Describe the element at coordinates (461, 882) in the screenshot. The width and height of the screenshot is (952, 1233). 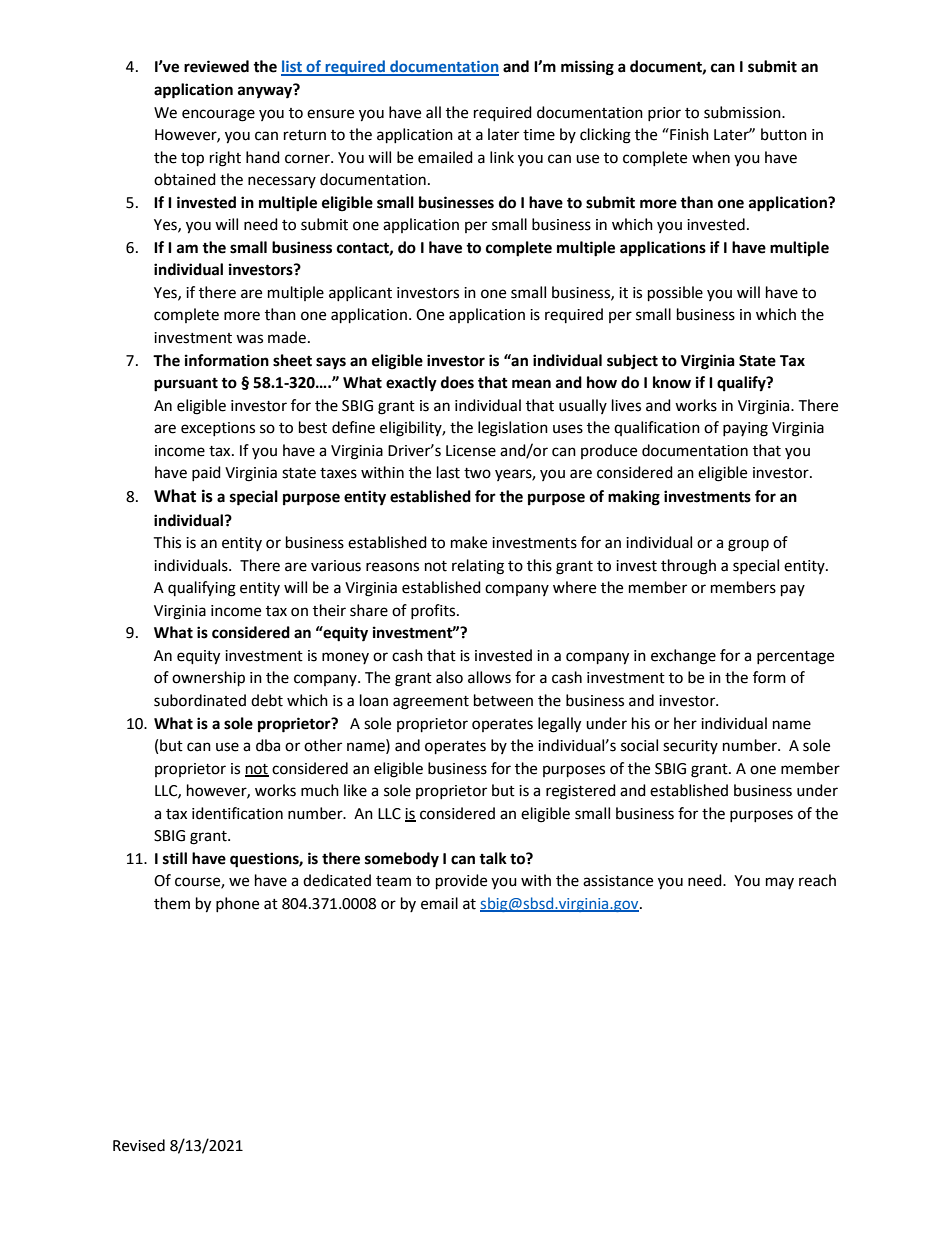
I see `provide` at that location.
